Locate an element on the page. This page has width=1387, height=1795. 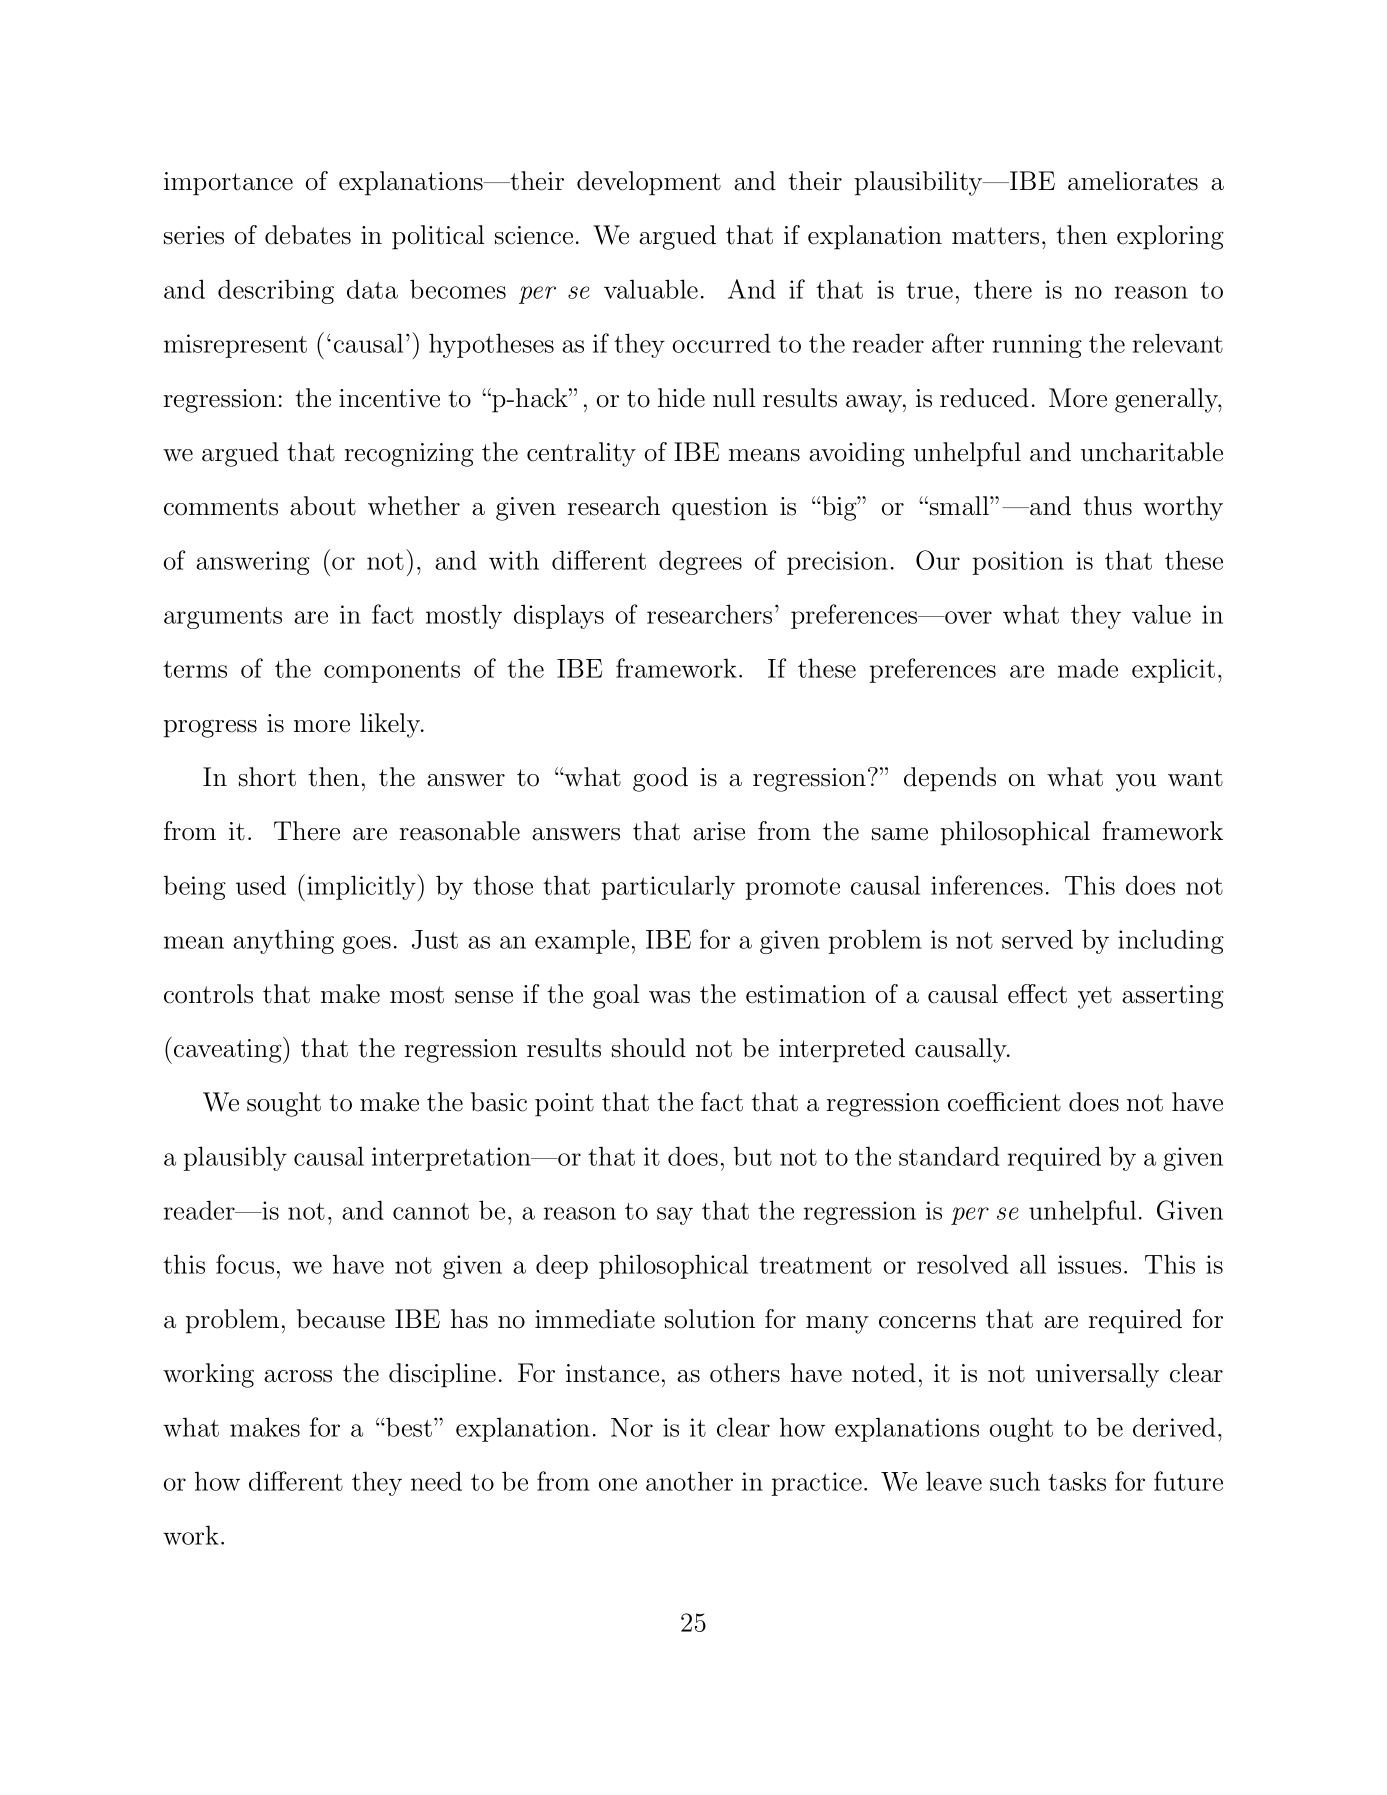
yet is located at coordinates (1095, 997).
